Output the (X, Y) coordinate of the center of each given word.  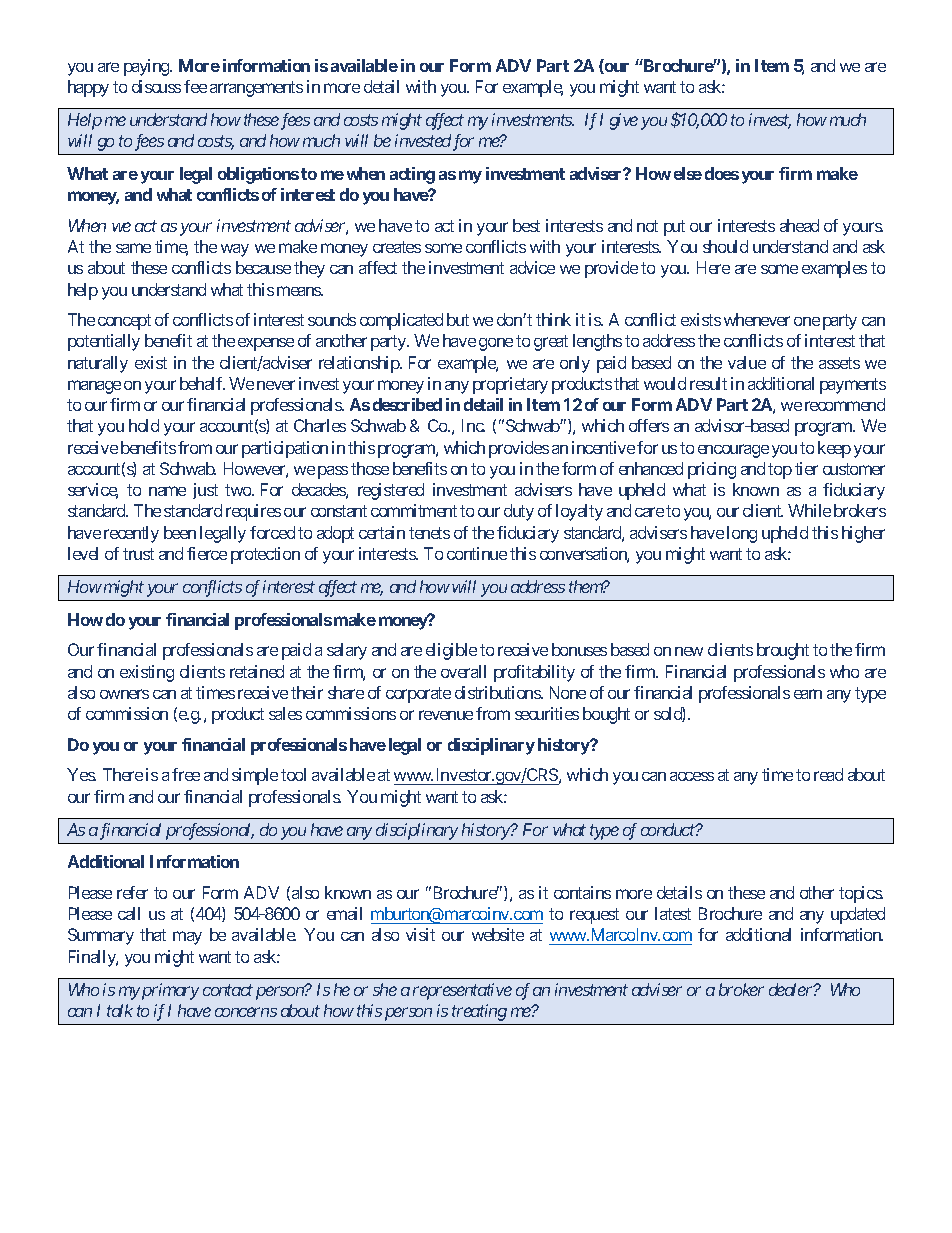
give (624, 121)
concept (124, 322)
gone (496, 344)
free (186, 774)
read (828, 774)
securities (547, 713)
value (747, 362)
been (180, 532)
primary (170, 991)
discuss (156, 86)
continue (477, 553)
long (742, 534)
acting (412, 175)
